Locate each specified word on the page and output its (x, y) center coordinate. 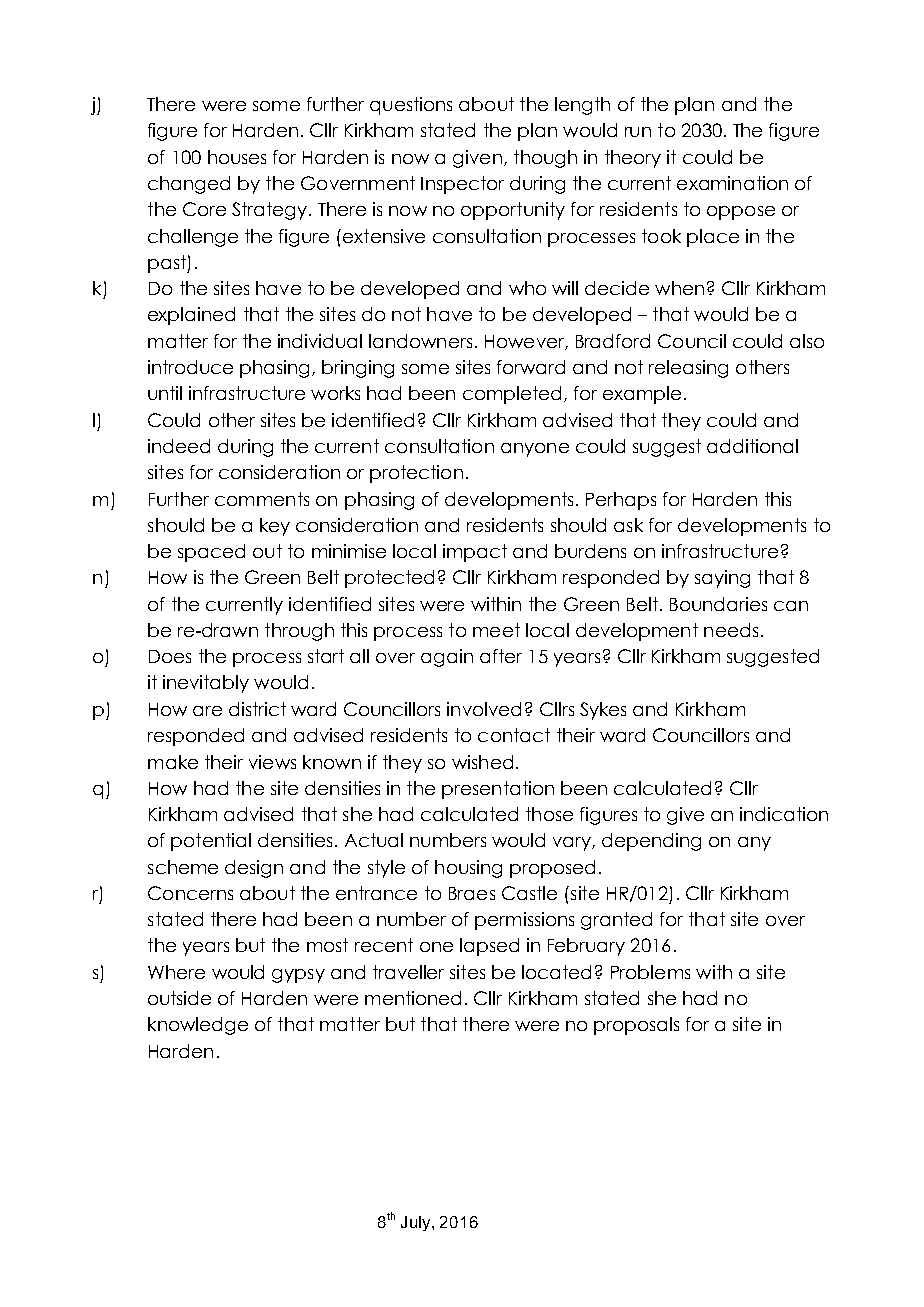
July (417, 1223)
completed (512, 395)
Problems (650, 972)
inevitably (206, 684)
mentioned (413, 998)
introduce (190, 367)
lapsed (489, 947)
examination (732, 183)
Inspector (462, 185)
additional (752, 446)
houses (237, 157)
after (501, 656)
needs (731, 630)
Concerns (190, 893)
